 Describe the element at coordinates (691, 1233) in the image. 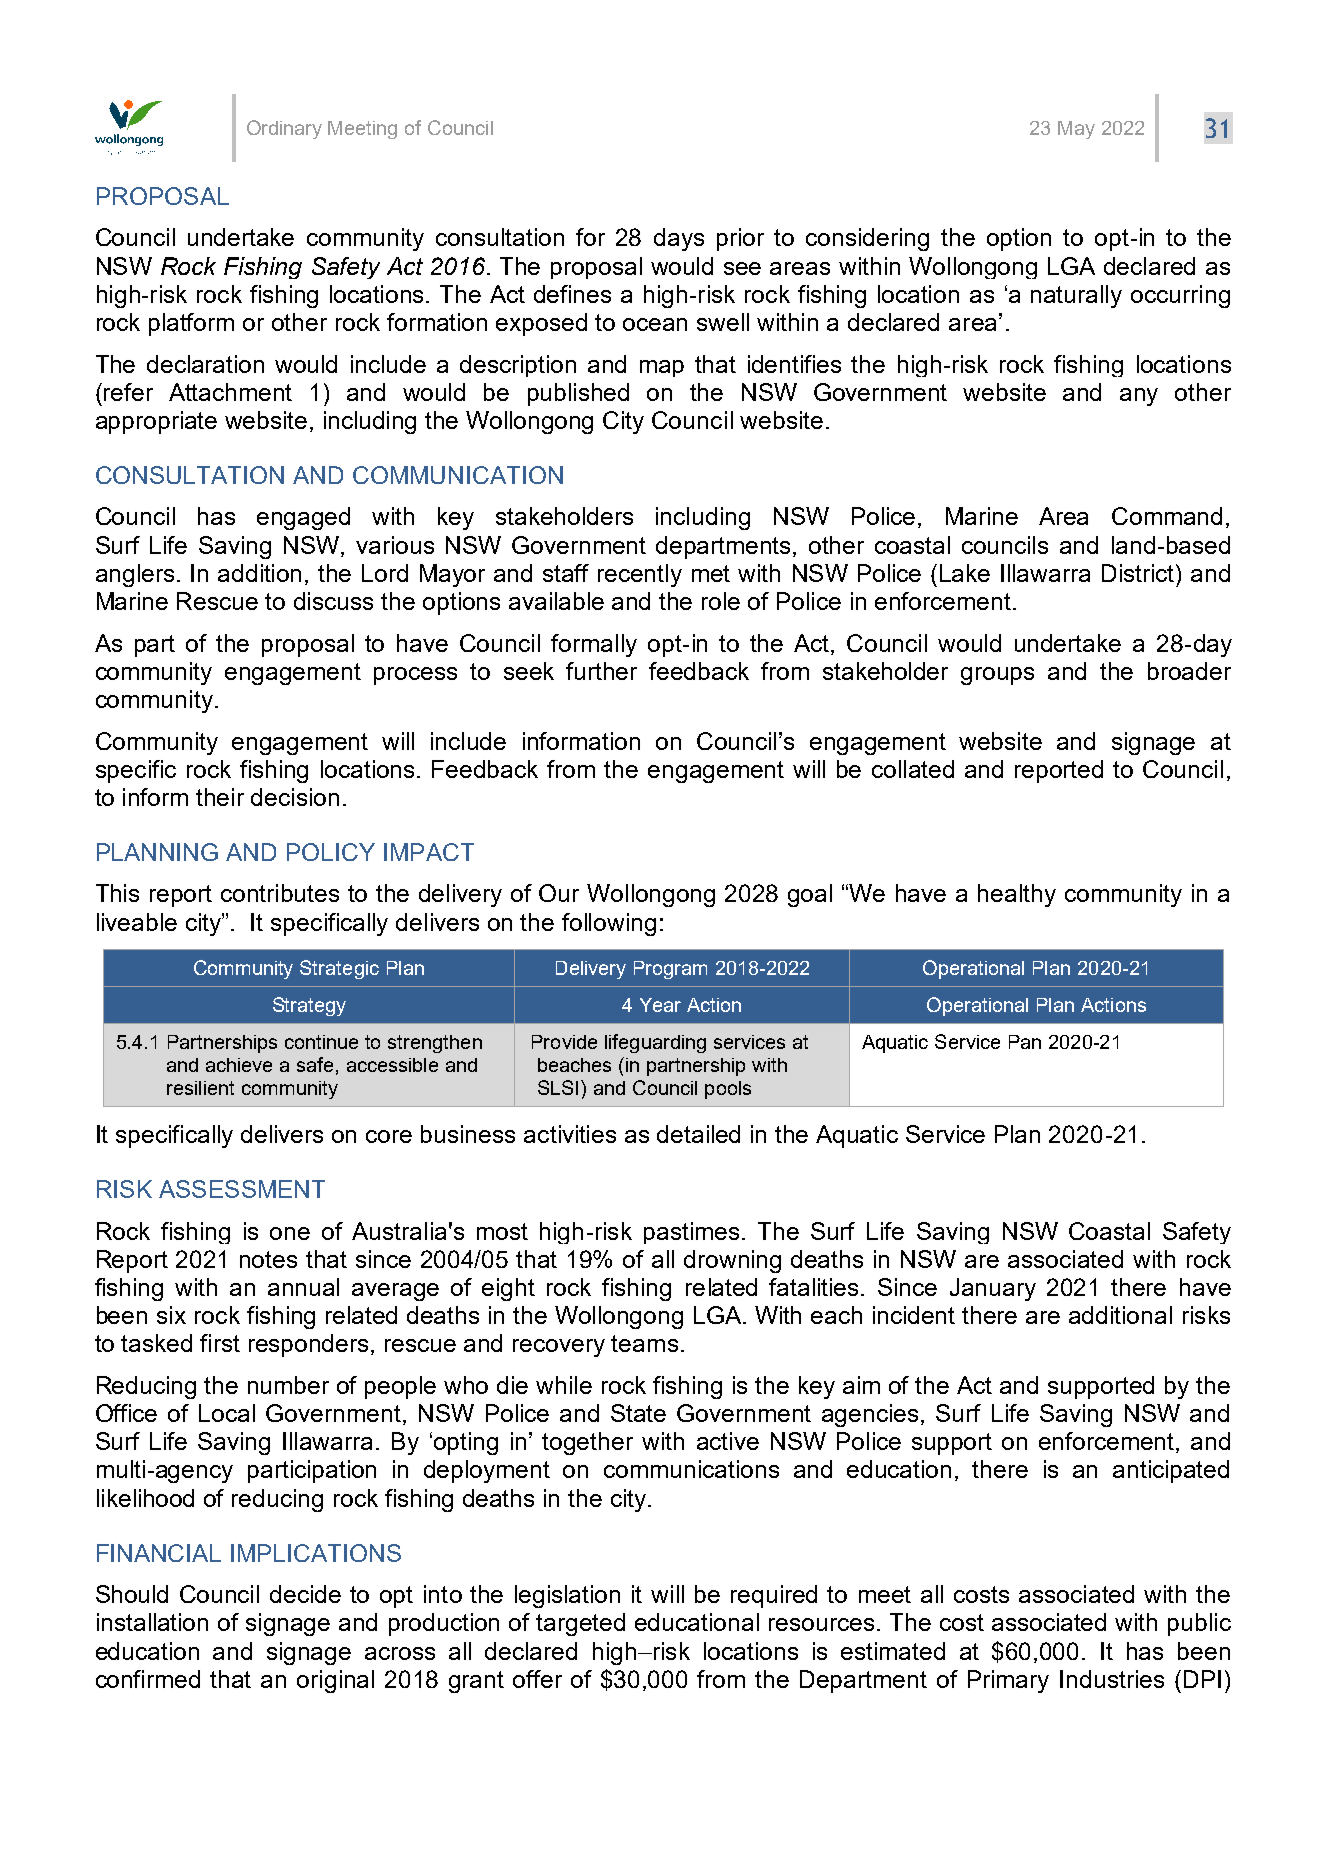

I see `pastimes` at that location.
